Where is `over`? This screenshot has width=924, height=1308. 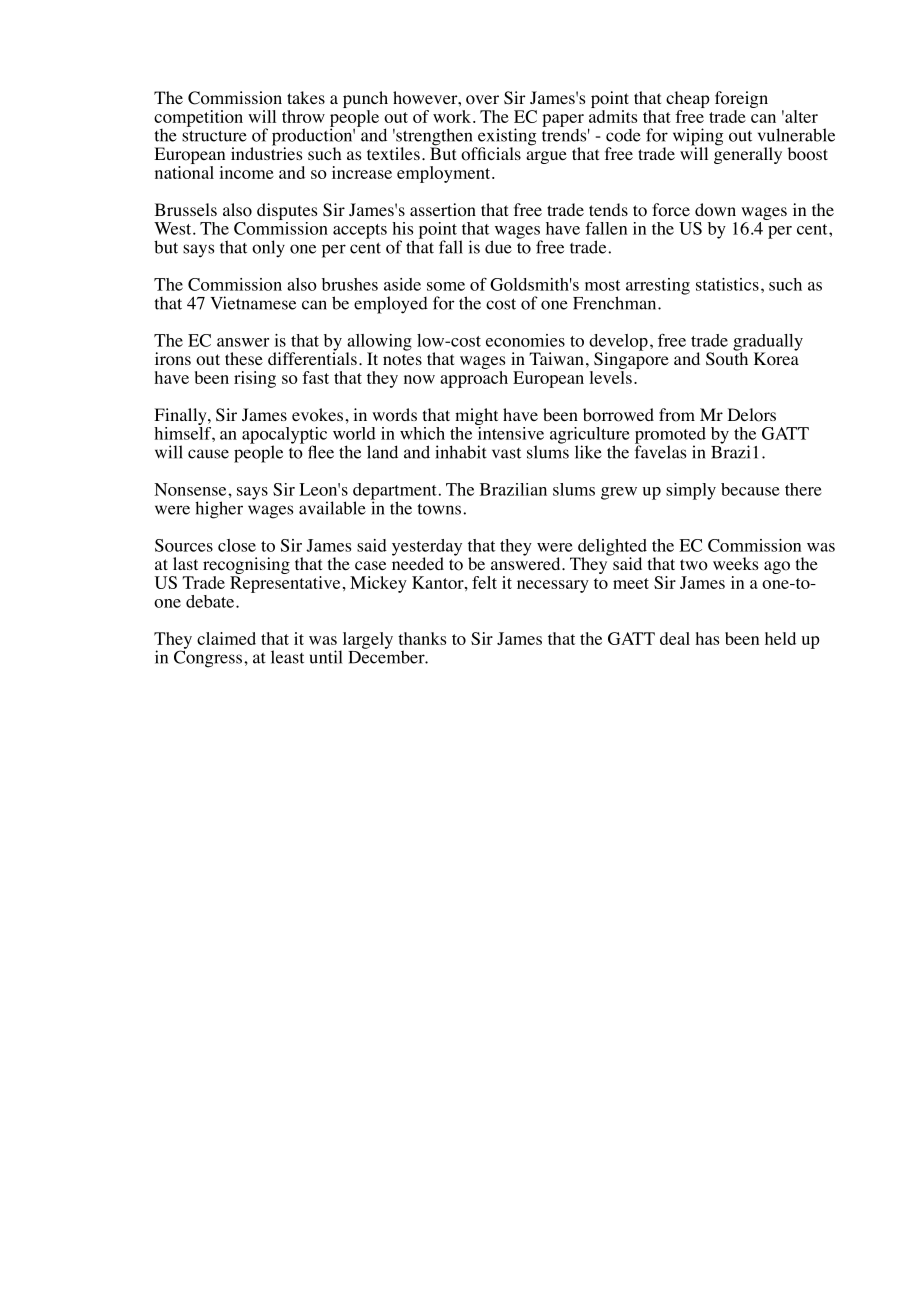
over is located at coordinates (482, 100).
